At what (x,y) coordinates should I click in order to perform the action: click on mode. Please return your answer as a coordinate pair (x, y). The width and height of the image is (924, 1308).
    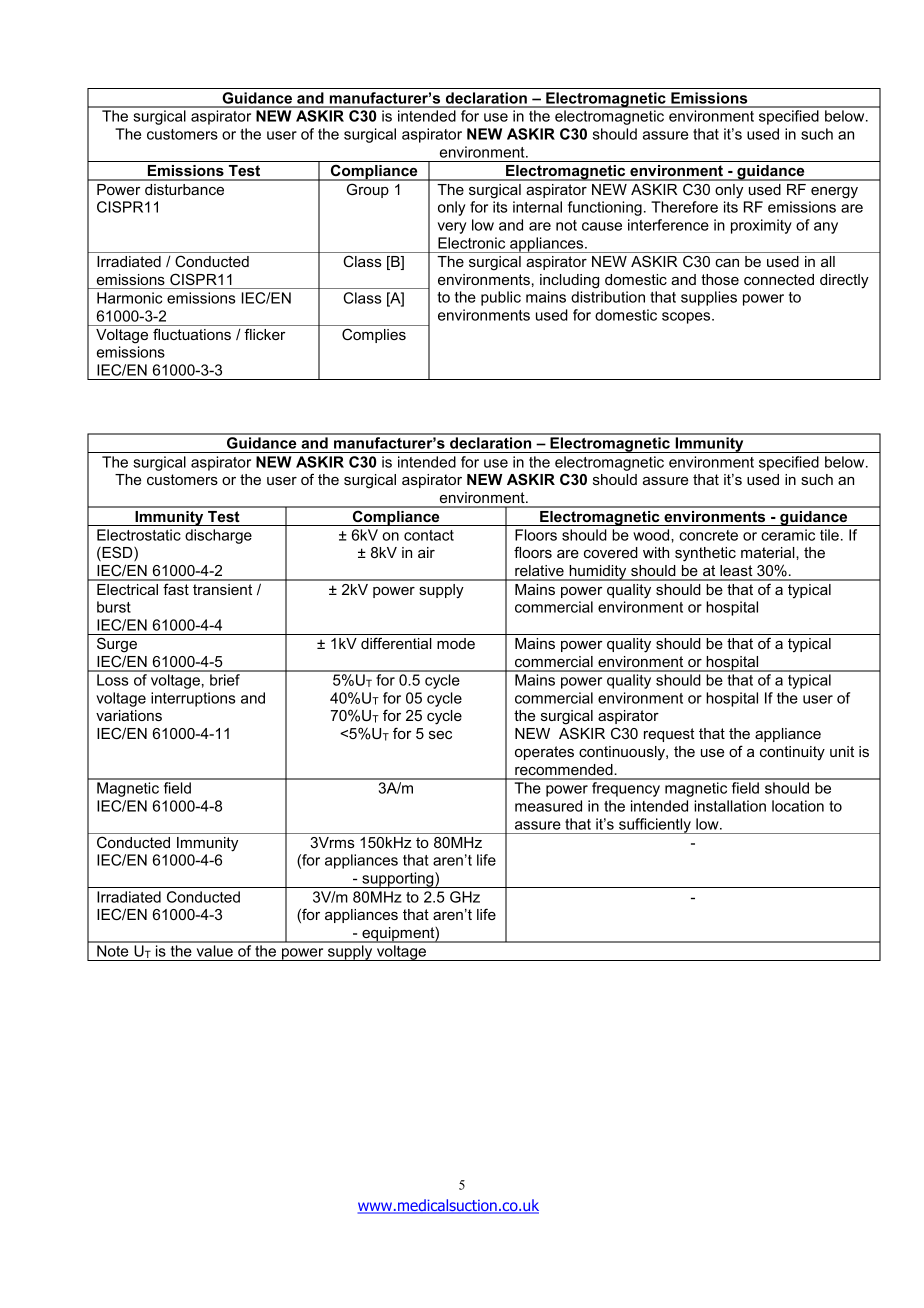
    Looking at the image, I should click on (456, 643).
